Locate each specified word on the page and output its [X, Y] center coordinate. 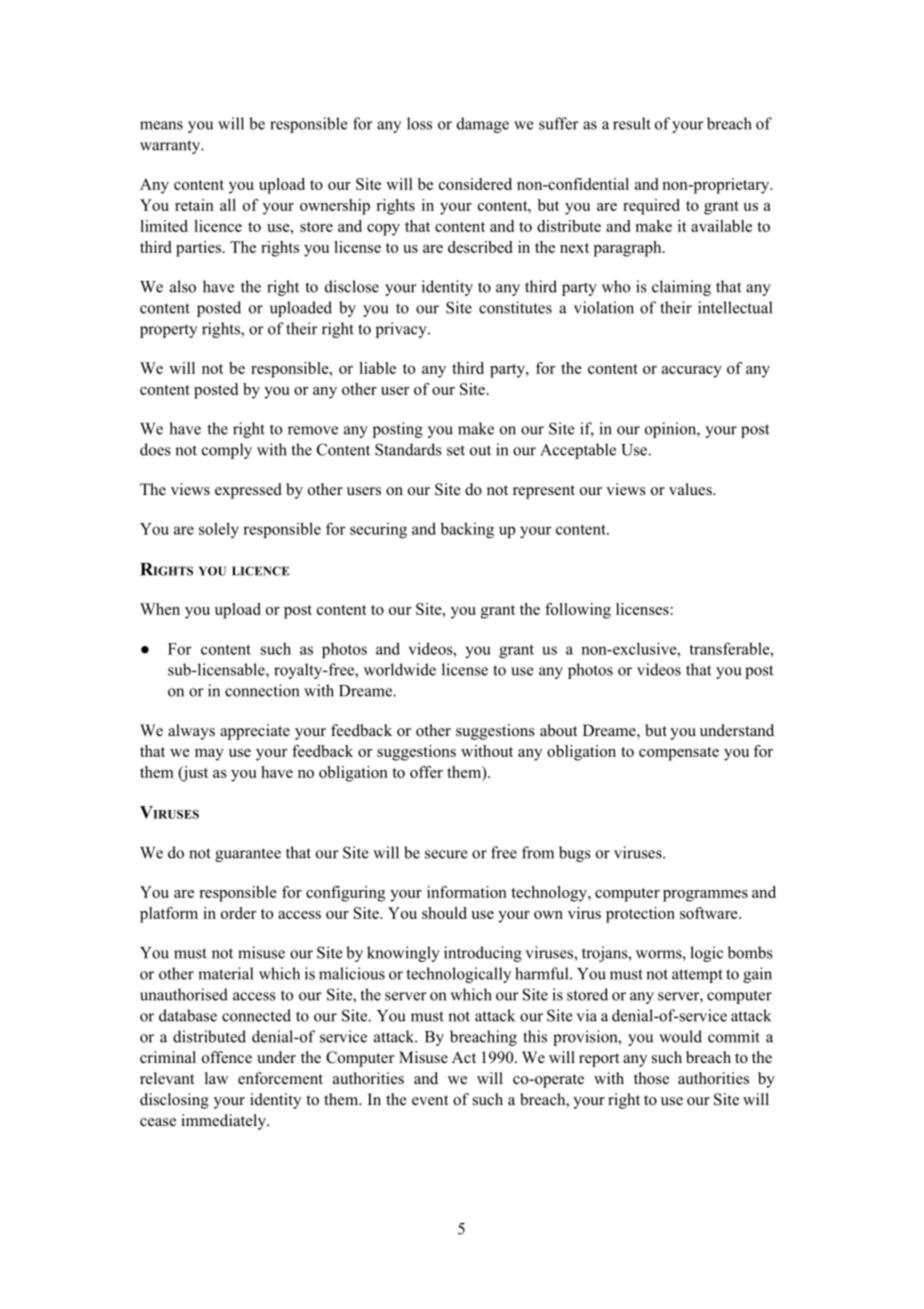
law [216, 1078]
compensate [679, 754]
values [691, 489]
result [632, 123]
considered [475, 184]
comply [227, 451]
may [209, 755]
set [456, 450]
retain [194, 205]
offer [426, 772]
